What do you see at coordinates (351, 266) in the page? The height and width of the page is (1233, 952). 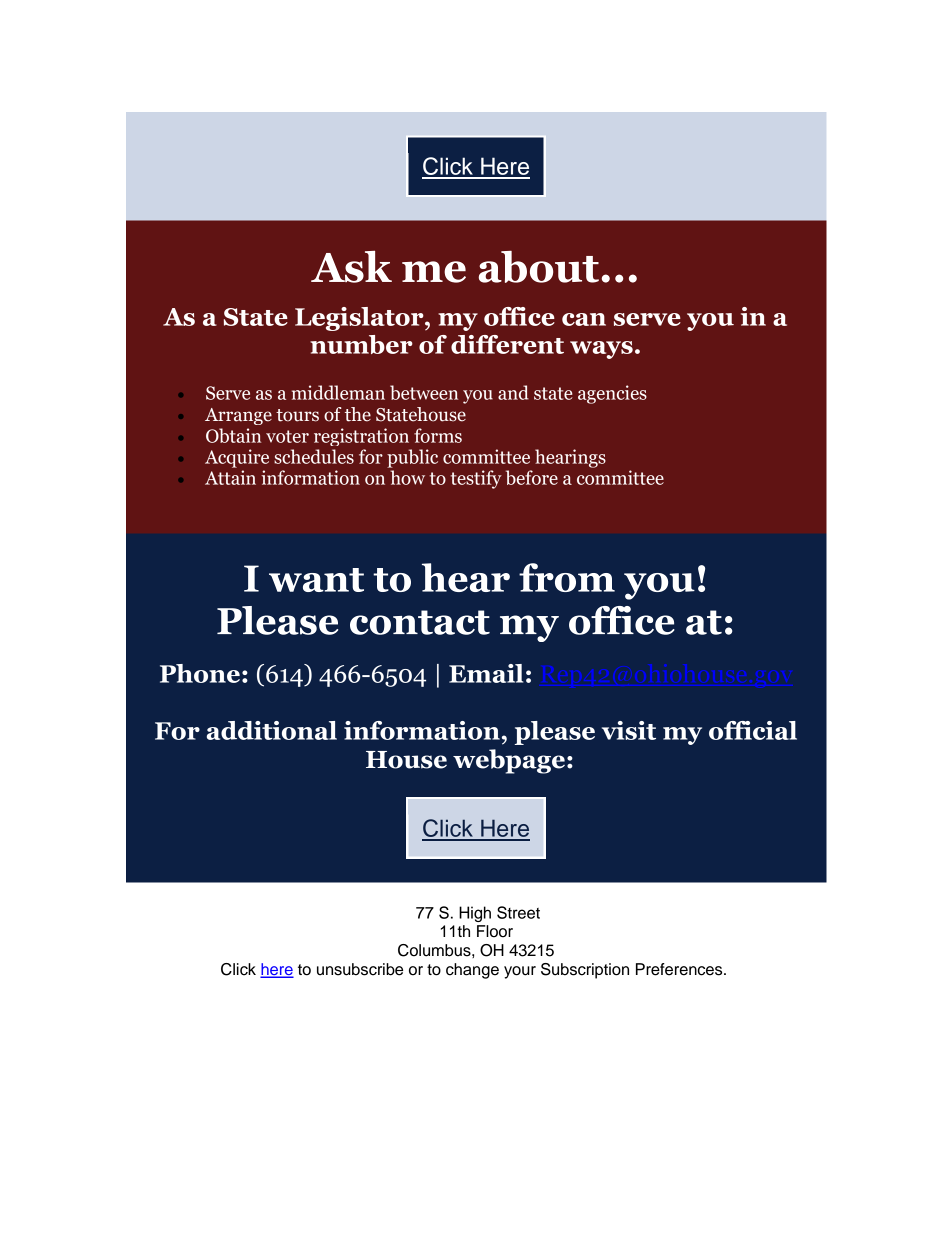 I see `Ask` at bounding box center [351, 266].
